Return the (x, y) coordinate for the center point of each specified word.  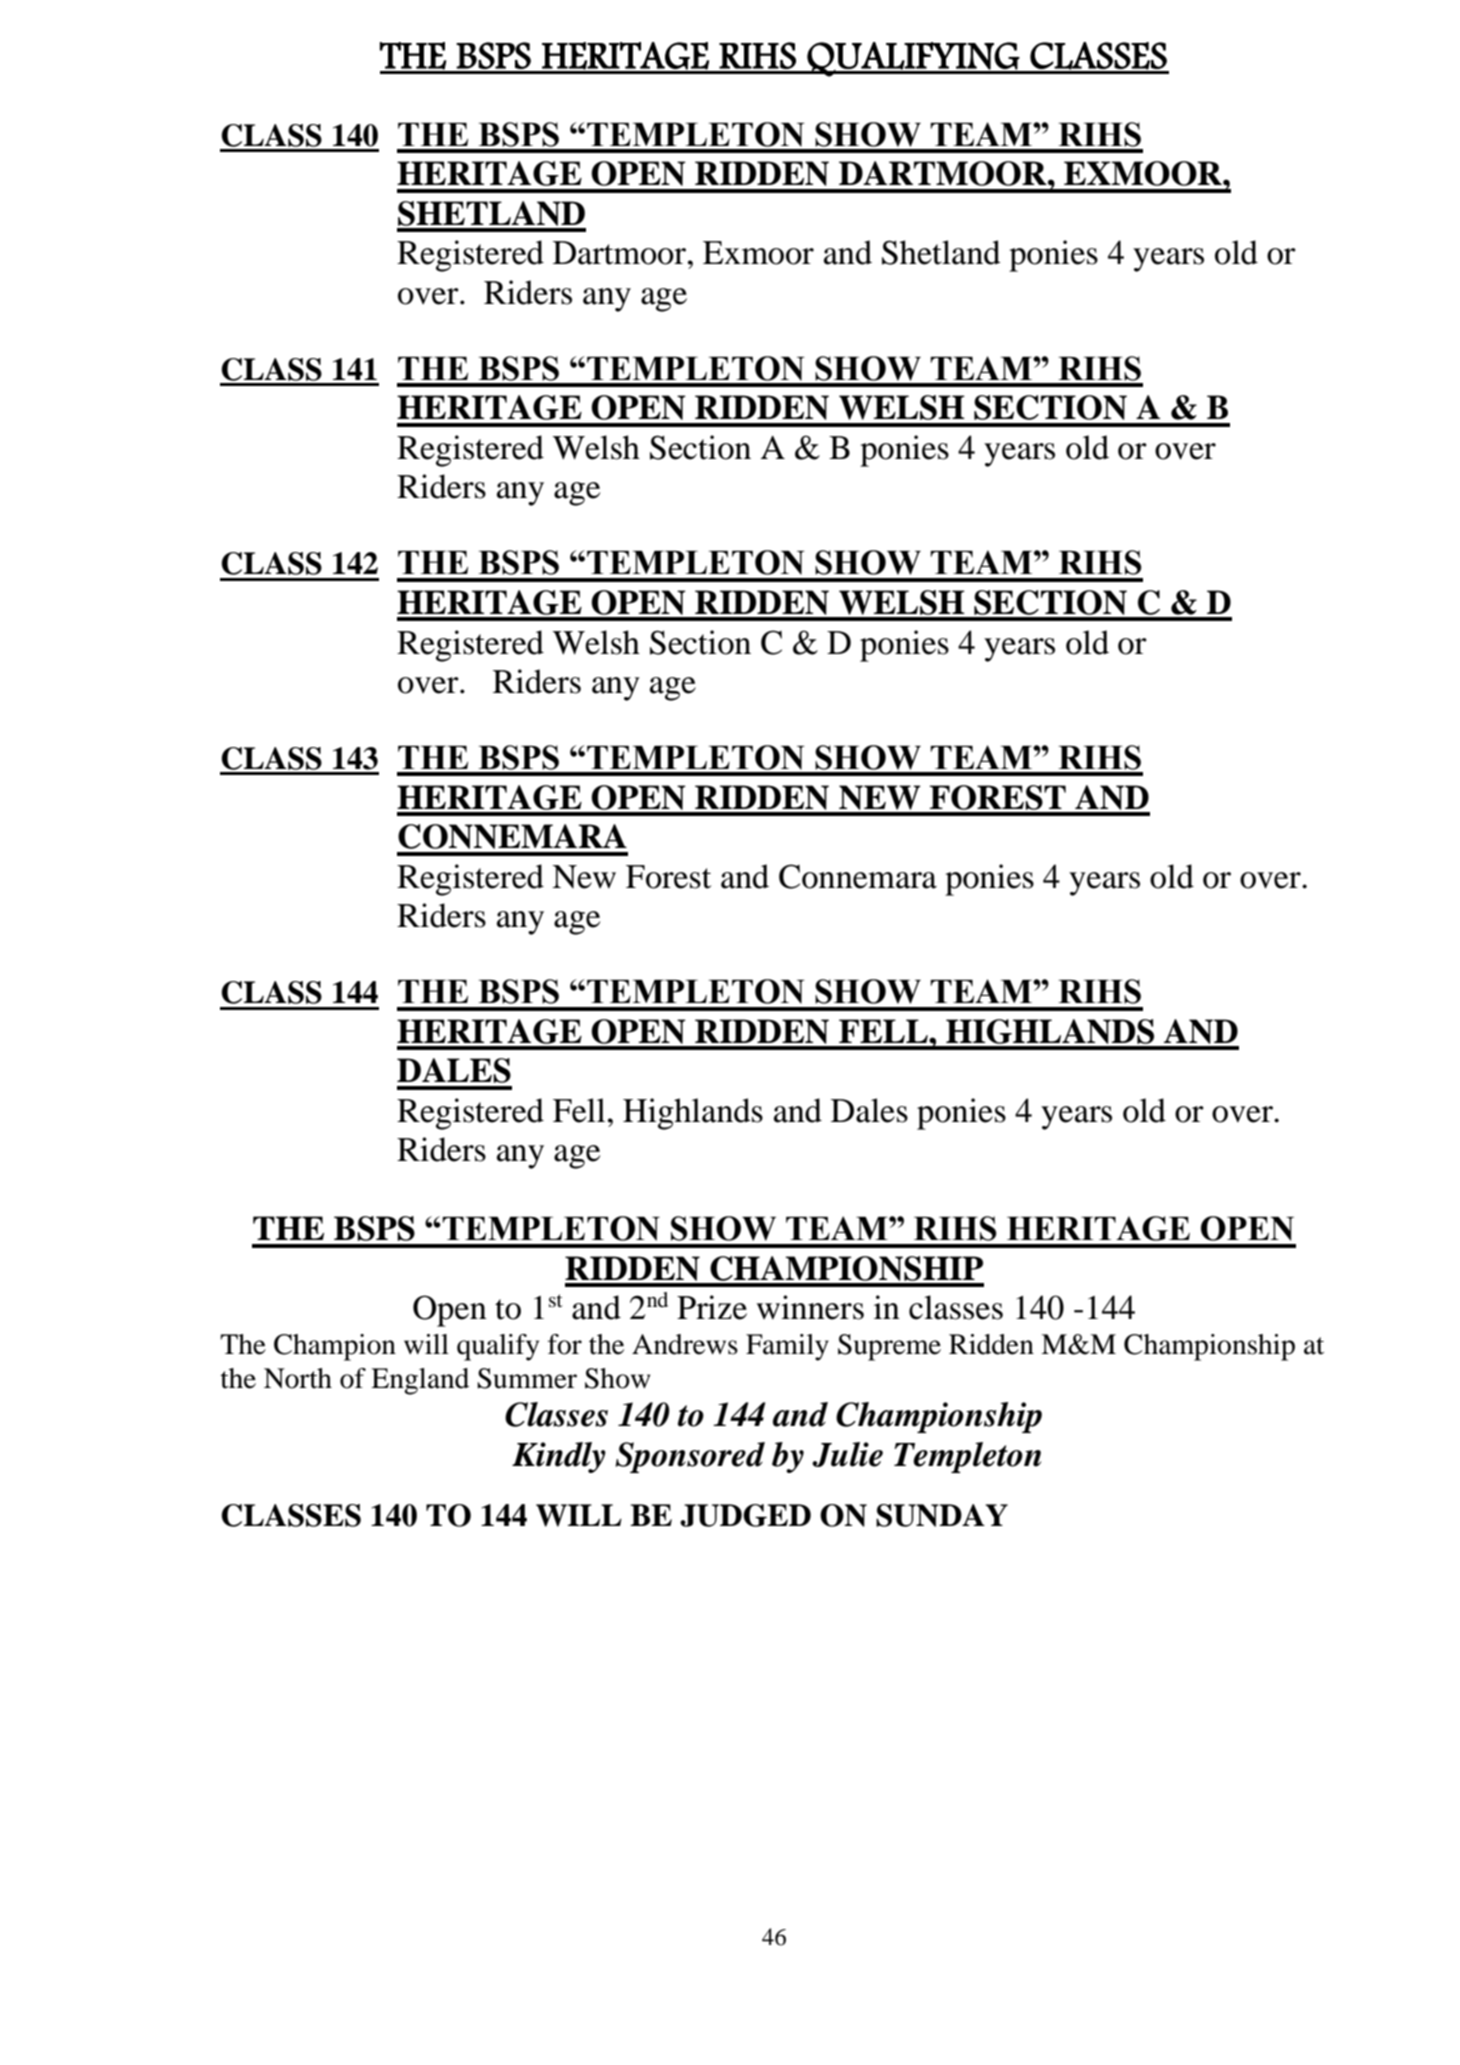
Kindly (559, 1457)
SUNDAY (942, 1515)
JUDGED (745, 1515)
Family (787, 1347)
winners (810, 1307)
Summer (527, 1378)
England (420, 1381)
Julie (847, 1454)
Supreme (889, 1347)
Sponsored (690, 1457)
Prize (712, 1307)
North (298, 1378)
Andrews (685, 1344)
